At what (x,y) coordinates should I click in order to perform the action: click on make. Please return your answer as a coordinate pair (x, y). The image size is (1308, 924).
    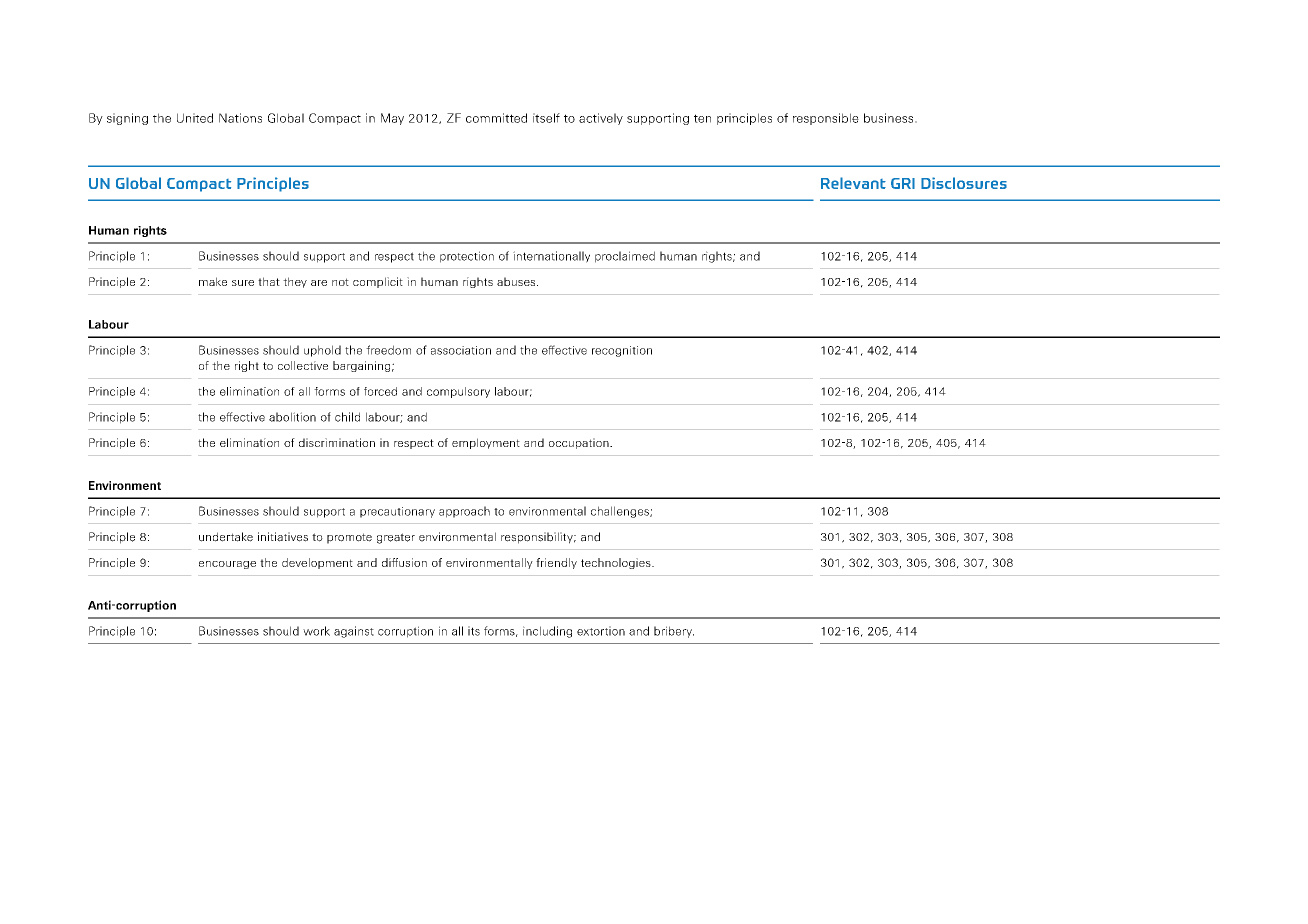
    Looking at the image, I should click on (213, 281).
